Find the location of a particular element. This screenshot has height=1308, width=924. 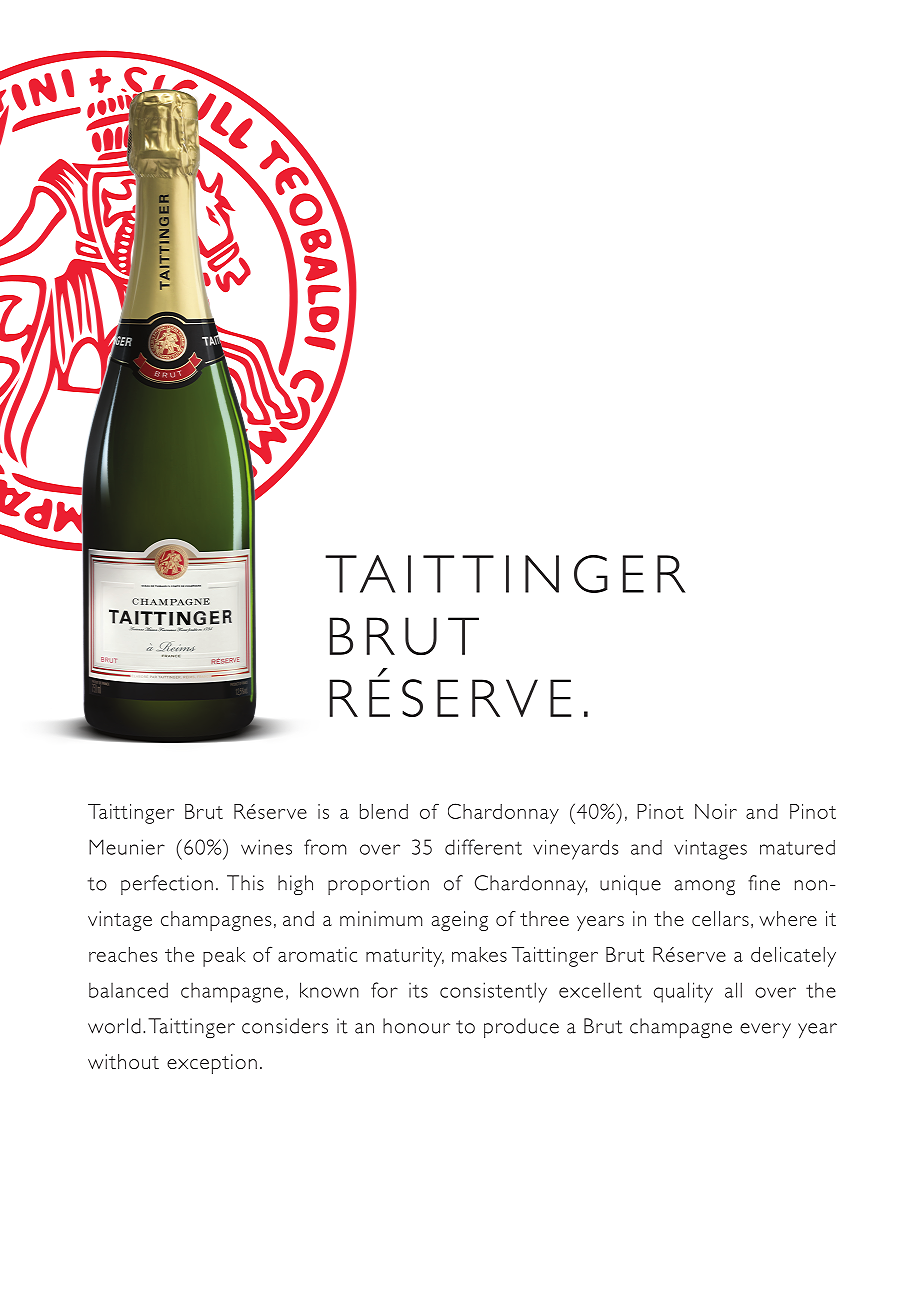

peak is located at coordinates (224, 957).
